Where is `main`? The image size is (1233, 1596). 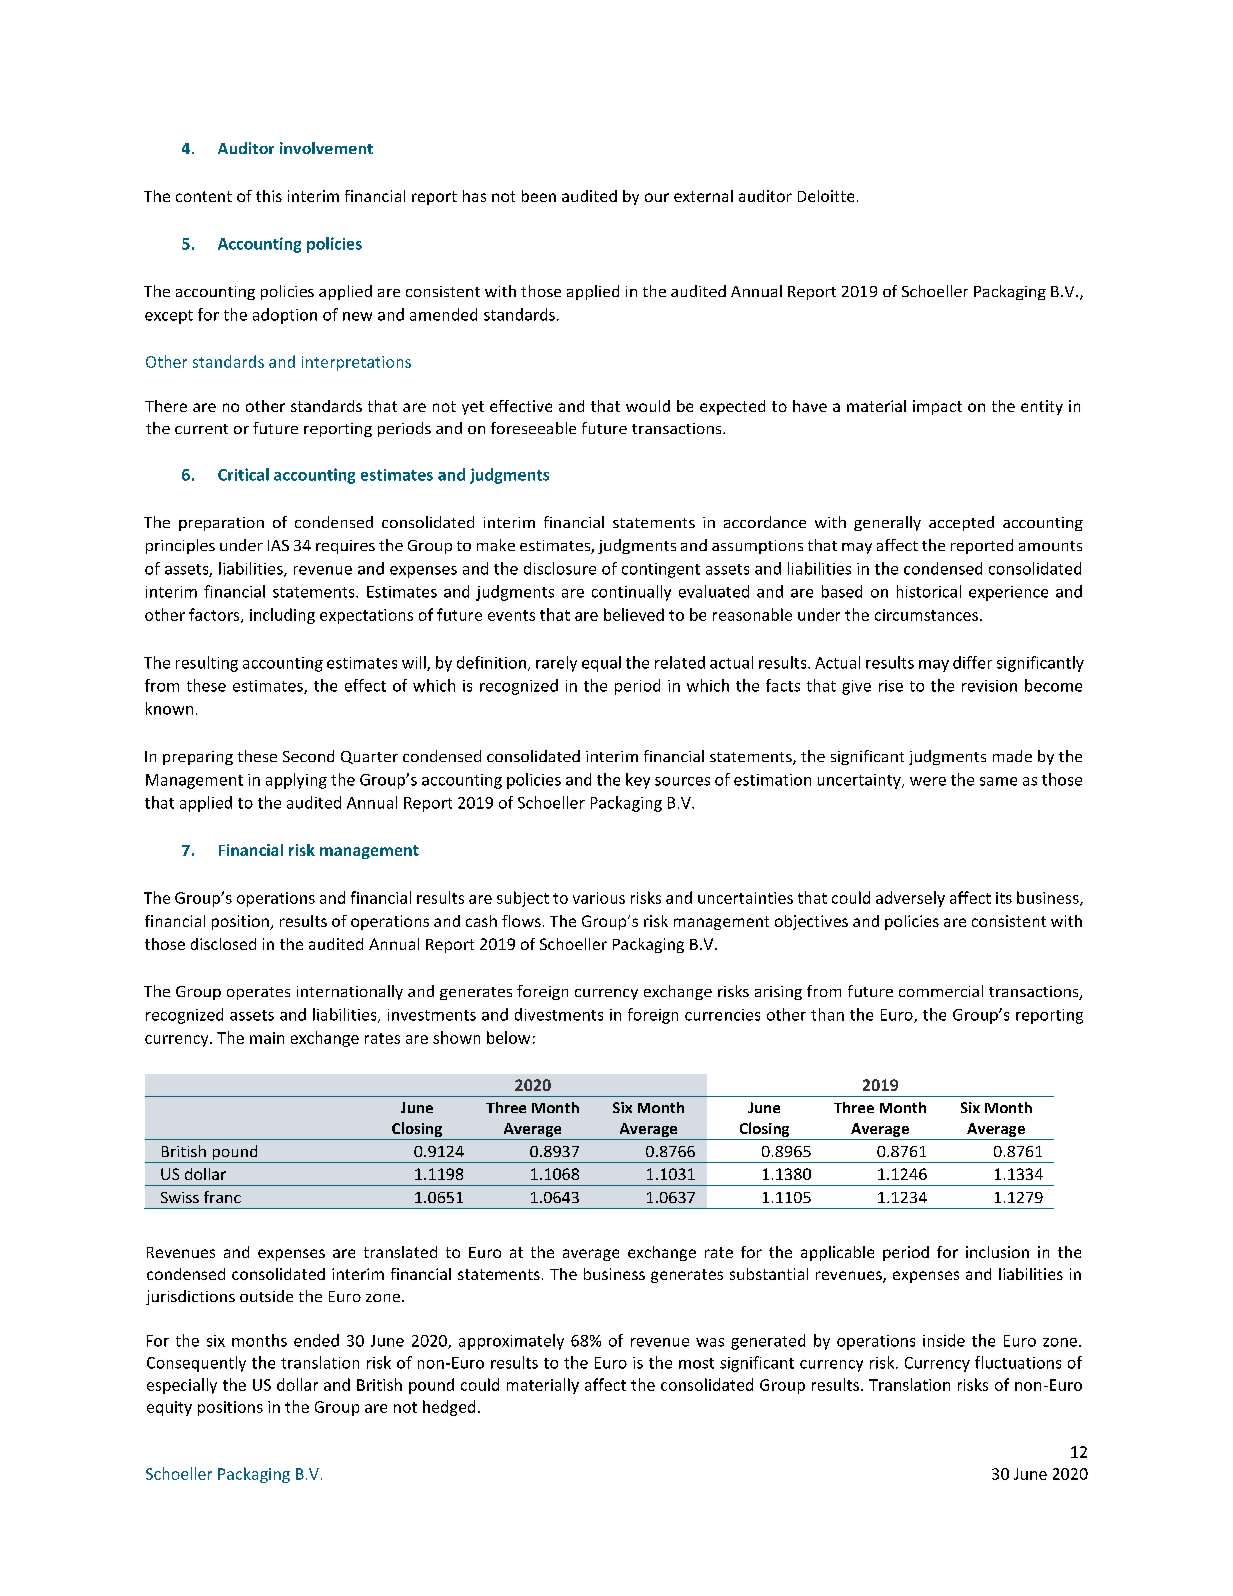
main is located at coordinates (267, 1038).
